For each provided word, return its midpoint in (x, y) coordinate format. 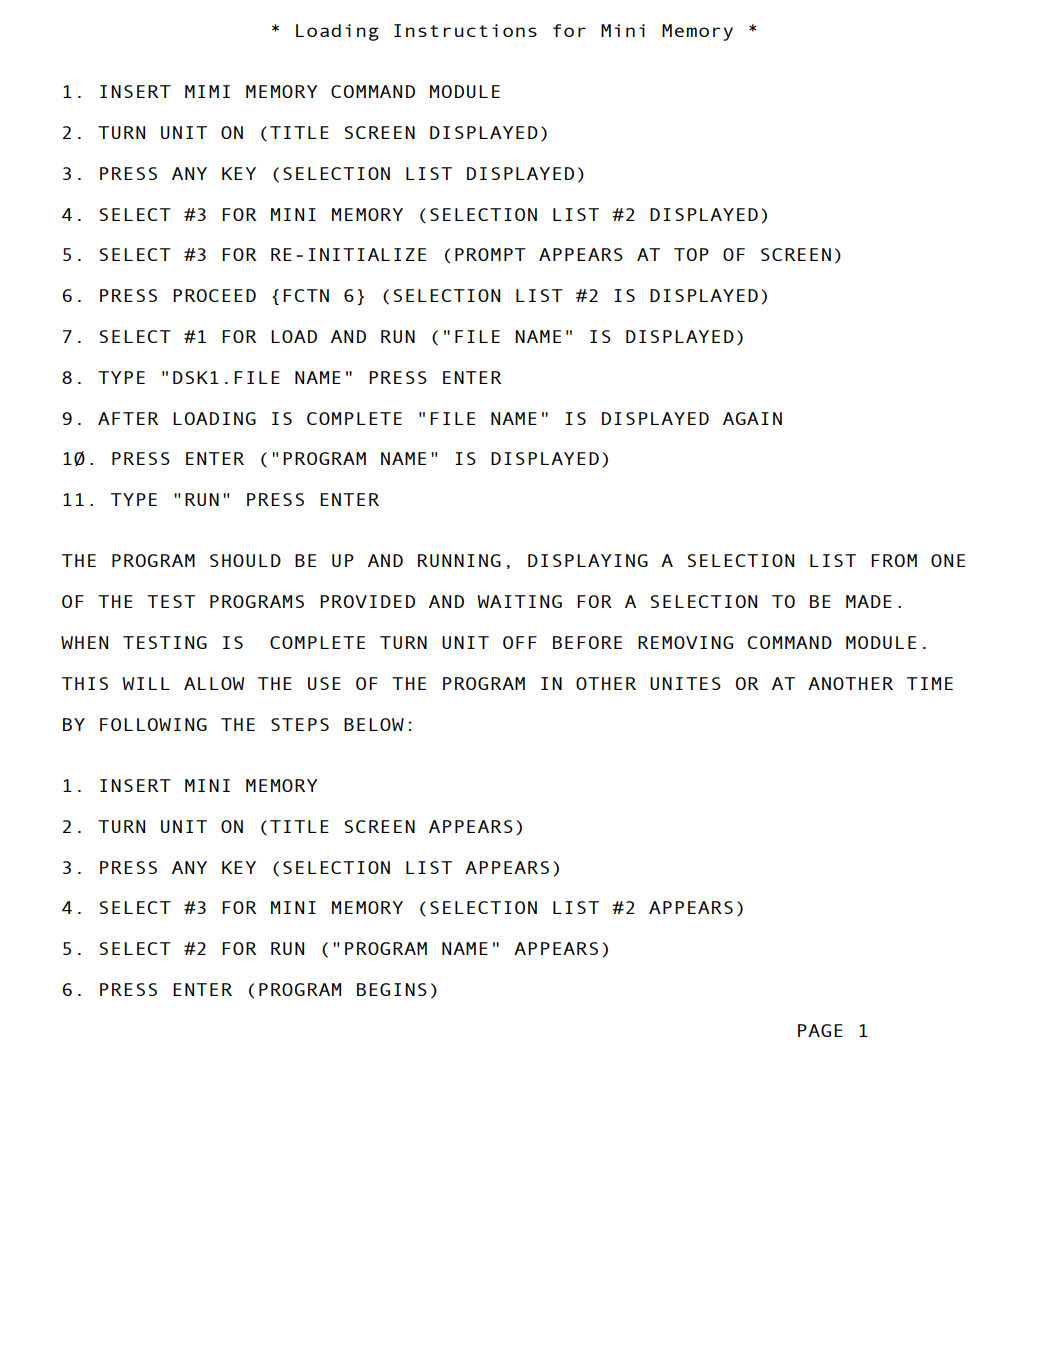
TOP (691, 254)
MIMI (207, 91)
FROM (894, 560)
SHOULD (245, 560)
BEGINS (392, 989)
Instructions (465, 30)
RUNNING (459, 560)
